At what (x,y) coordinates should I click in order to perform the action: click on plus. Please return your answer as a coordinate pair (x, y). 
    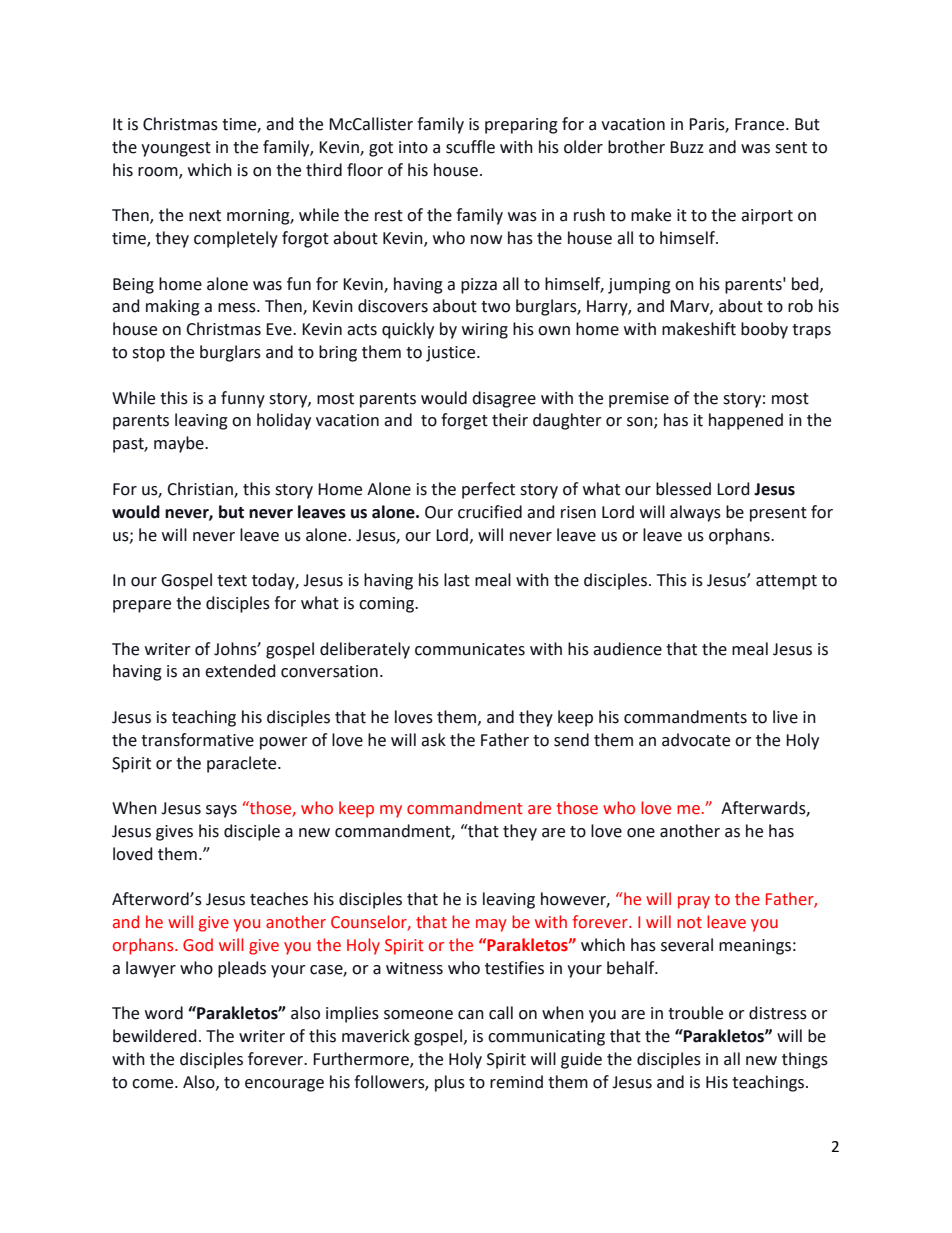
    Looking at the image, I should click on (450, 1083).
